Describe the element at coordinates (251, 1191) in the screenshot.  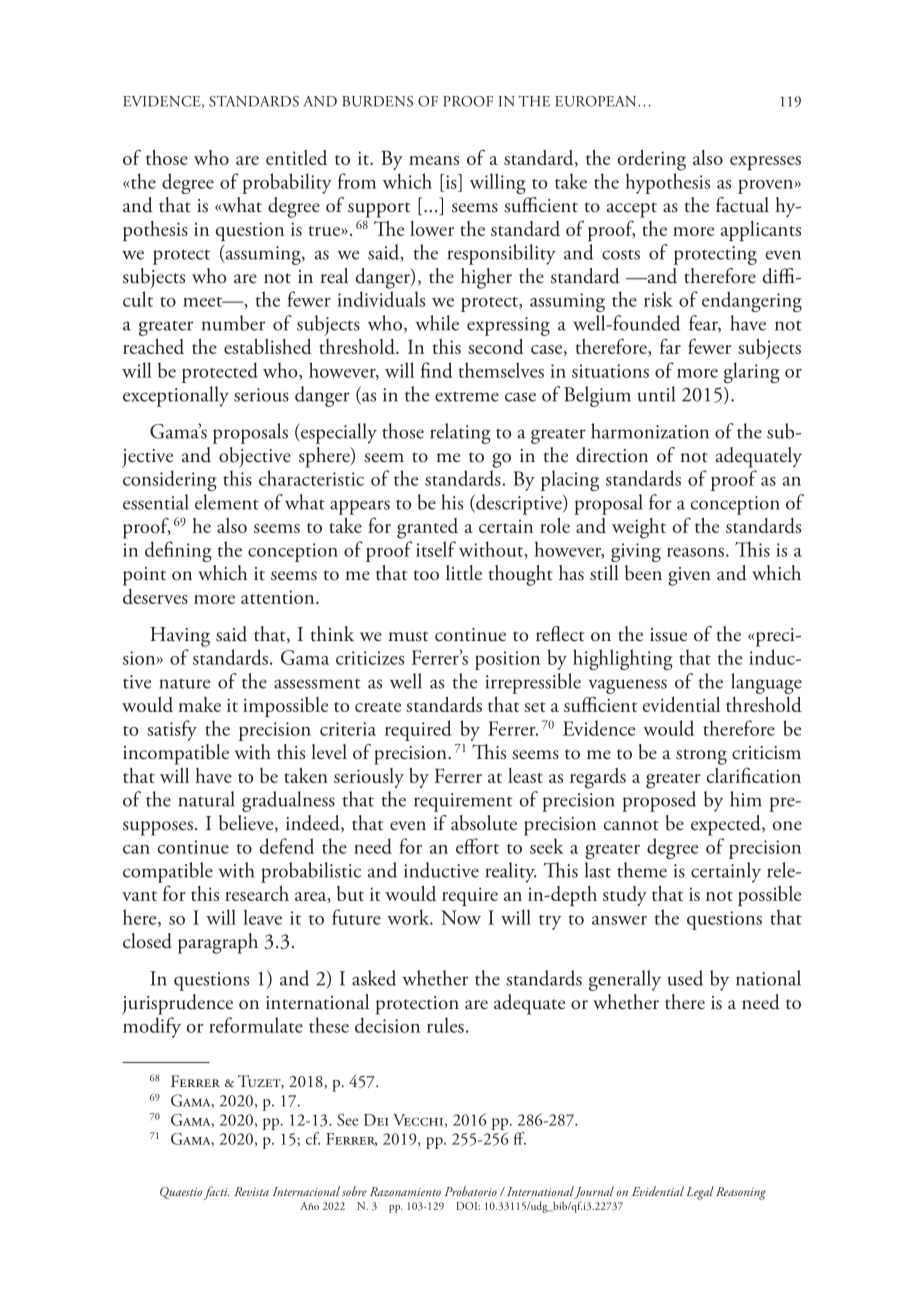
I see `Revista` at that location.
